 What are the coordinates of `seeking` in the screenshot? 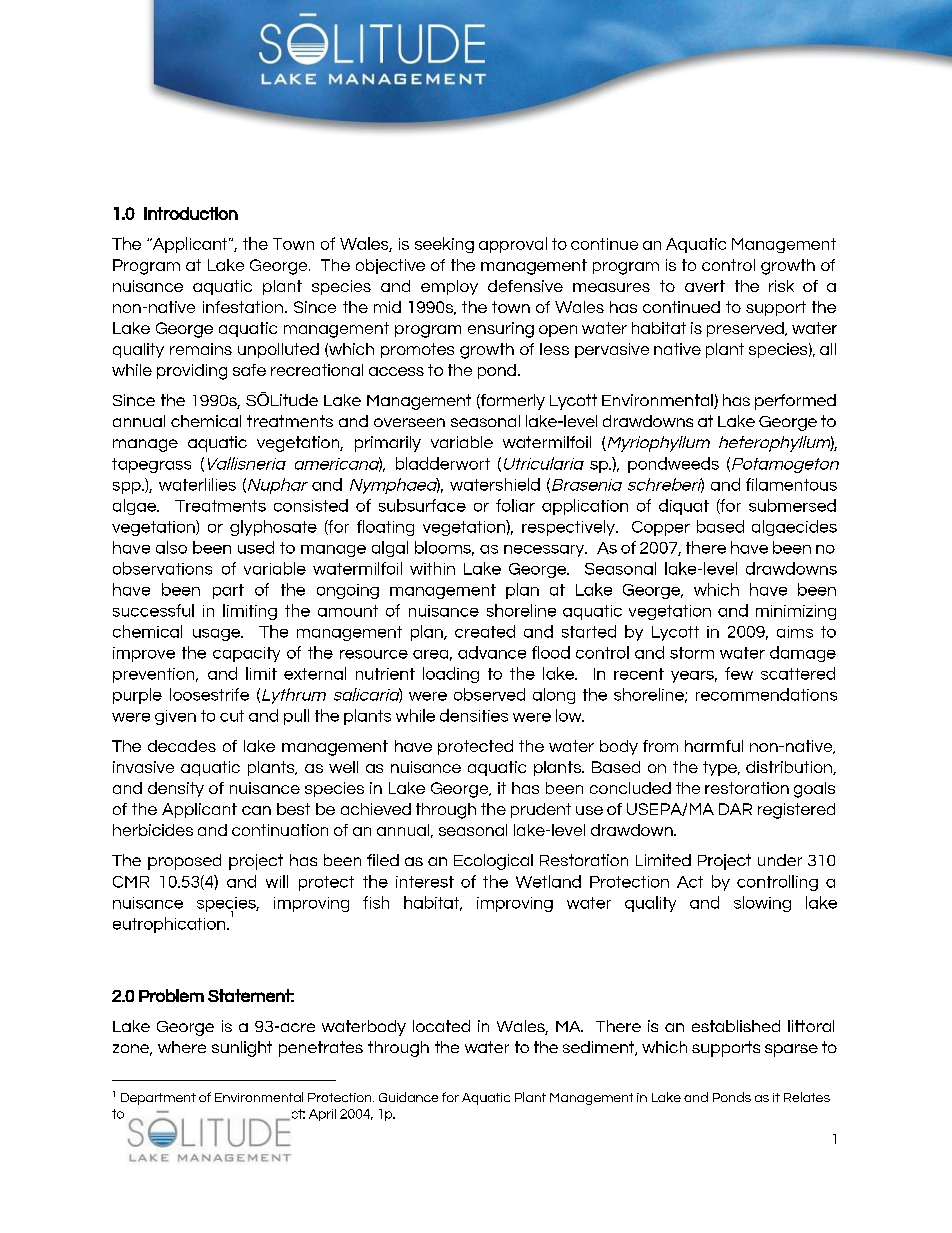 It's located at (444, 245).
